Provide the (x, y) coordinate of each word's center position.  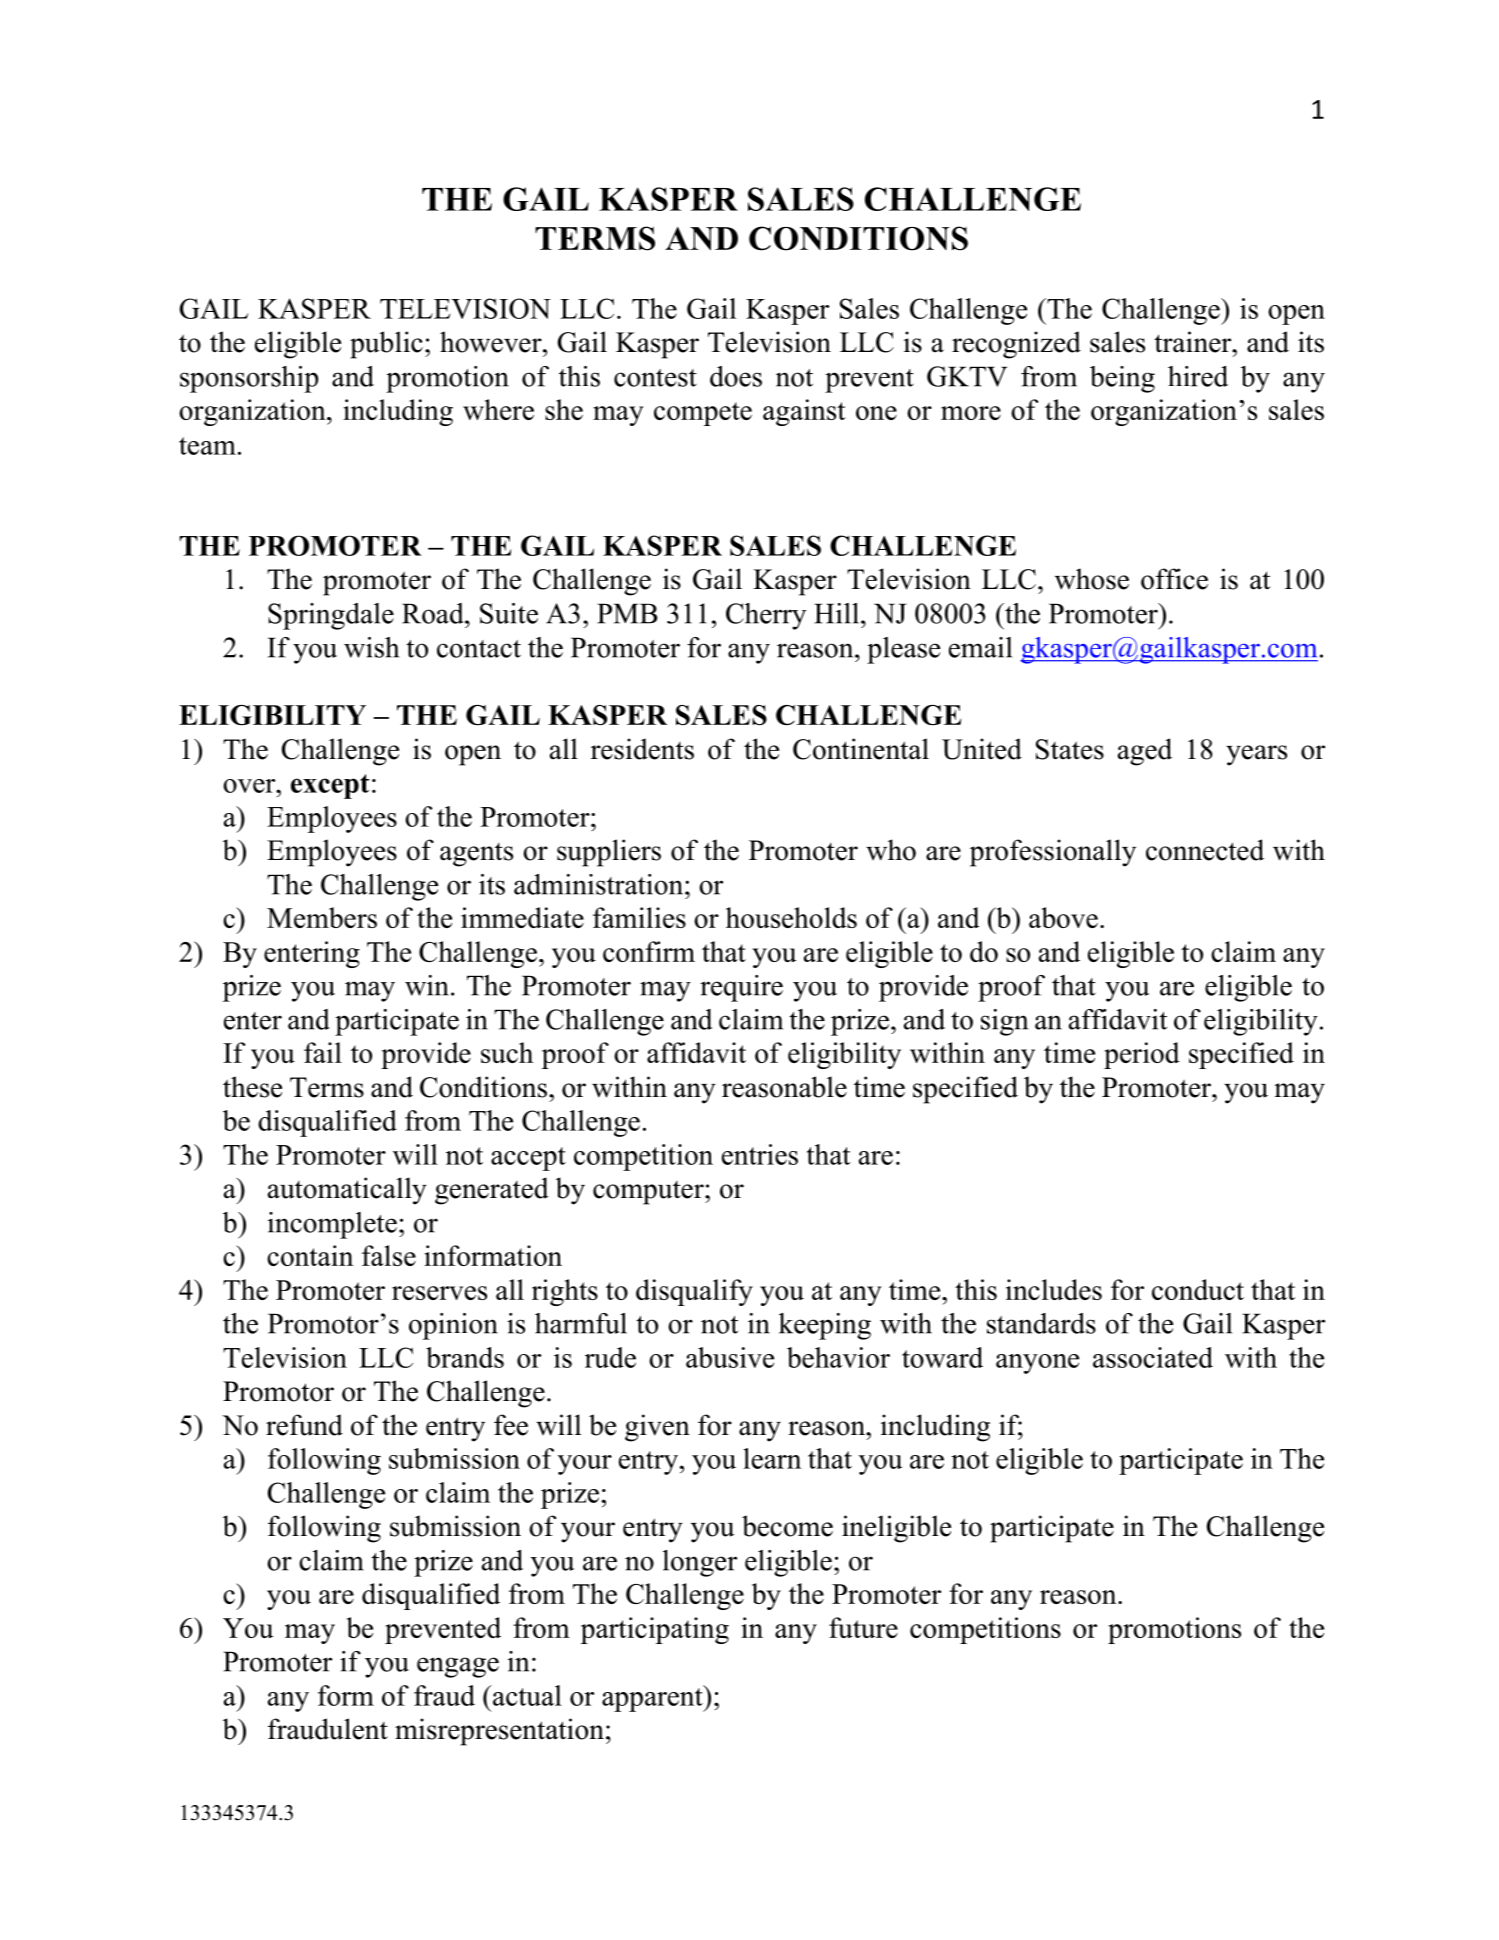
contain (310, 1255)
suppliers (609, 853)
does (736, 376)
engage (458, 1667)
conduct (1198, 1289)
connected (1205, 850)
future (863, 1627)
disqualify (694, 1292)
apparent (653, 1698)
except (330, 786)
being (1122, 379)
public (386, 345)
